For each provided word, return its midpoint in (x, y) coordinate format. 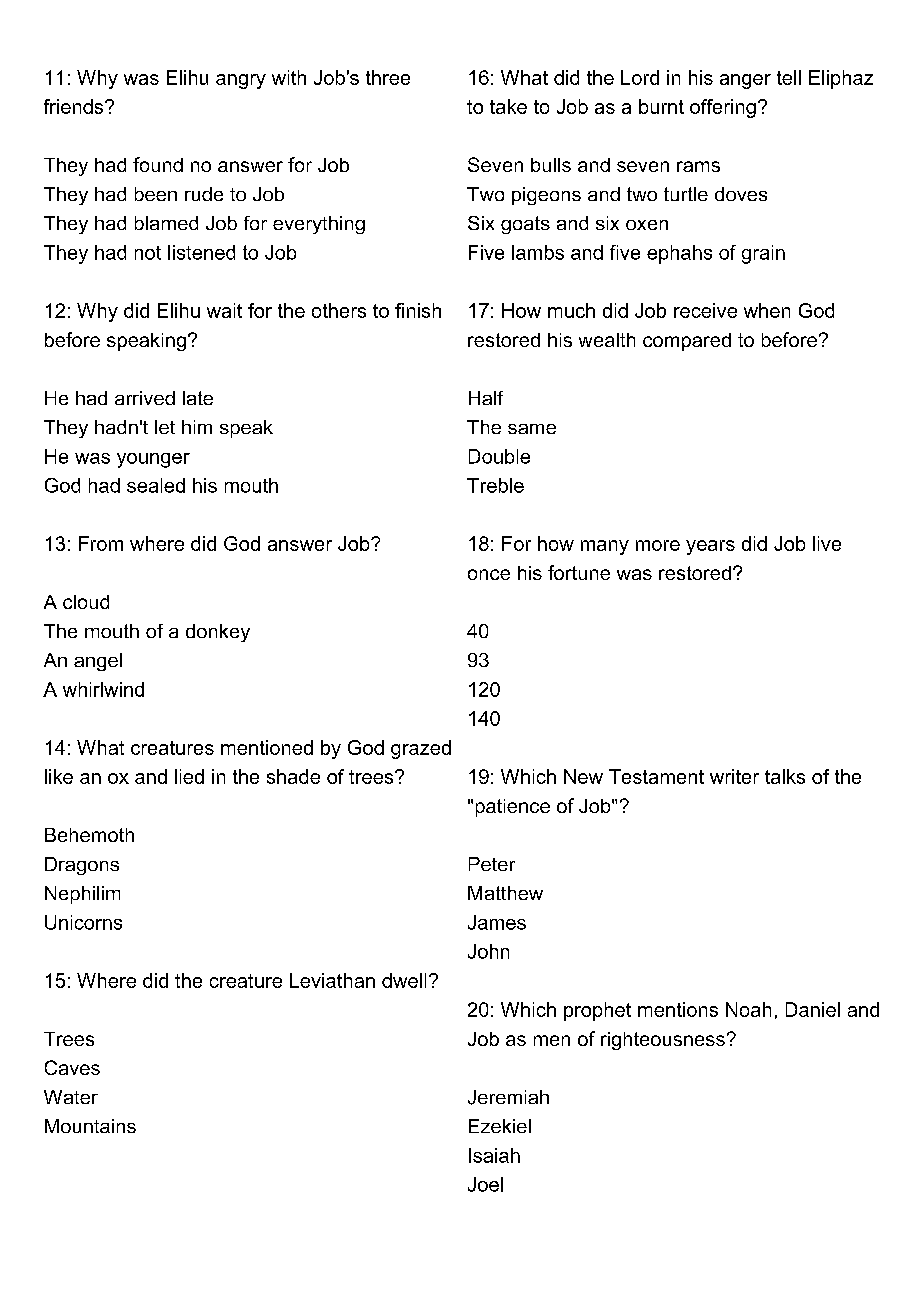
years (710, 547)
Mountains (90, 1126)
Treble (495, 485)
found (158, 164)
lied (189, 776)
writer (734, 776)
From (101, 543)
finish (418, 310)
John (488, 951)
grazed (421, 749)
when (767, 310)
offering (723, 108)
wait (224, 310)
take (508, 106)
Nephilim (82, 895)
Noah (748, 1009)
